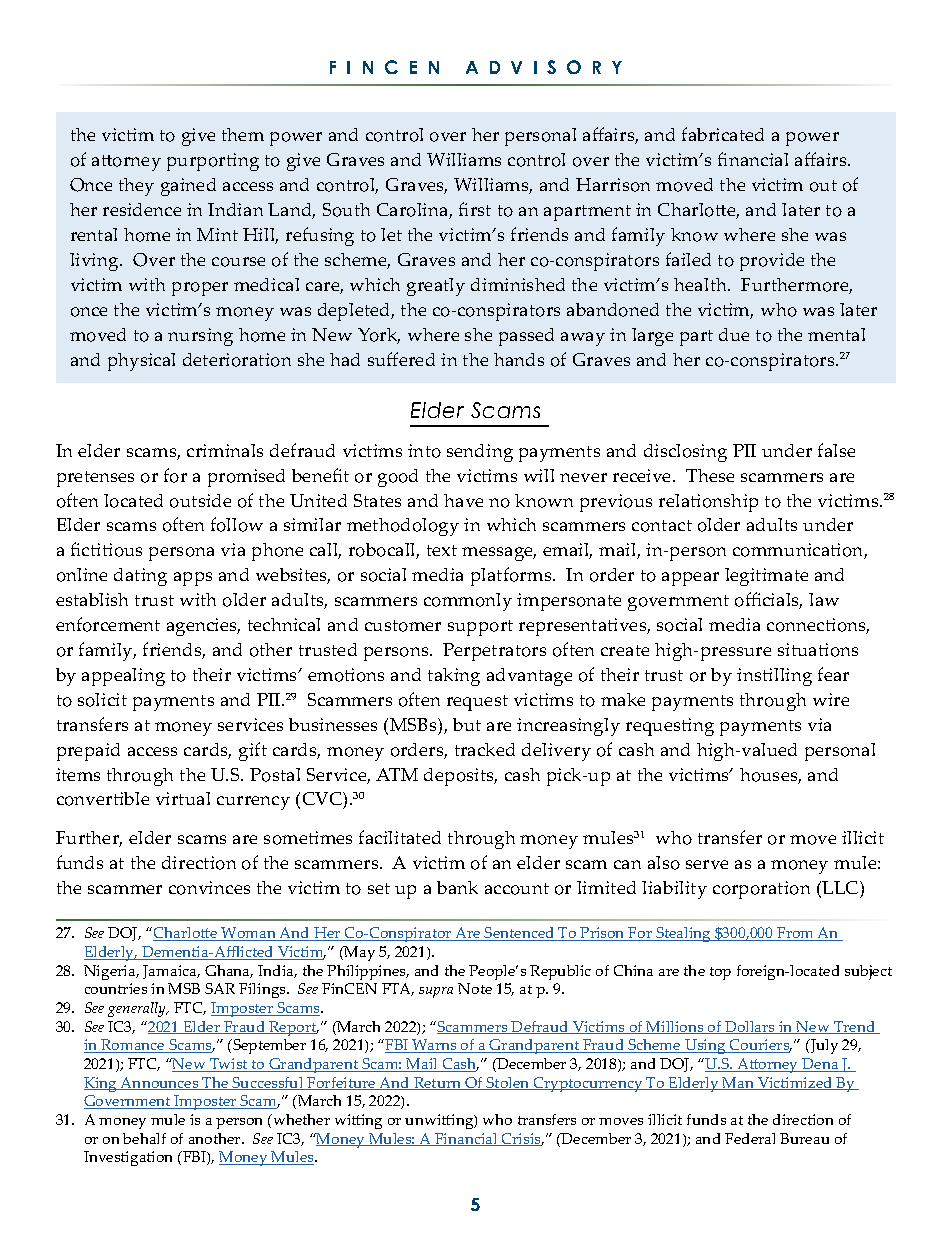 This screenshot has height=1233, width=952. Describe the element at coordinates (494, 652) in the screenshot. I see `Perpetrators` at that location.
